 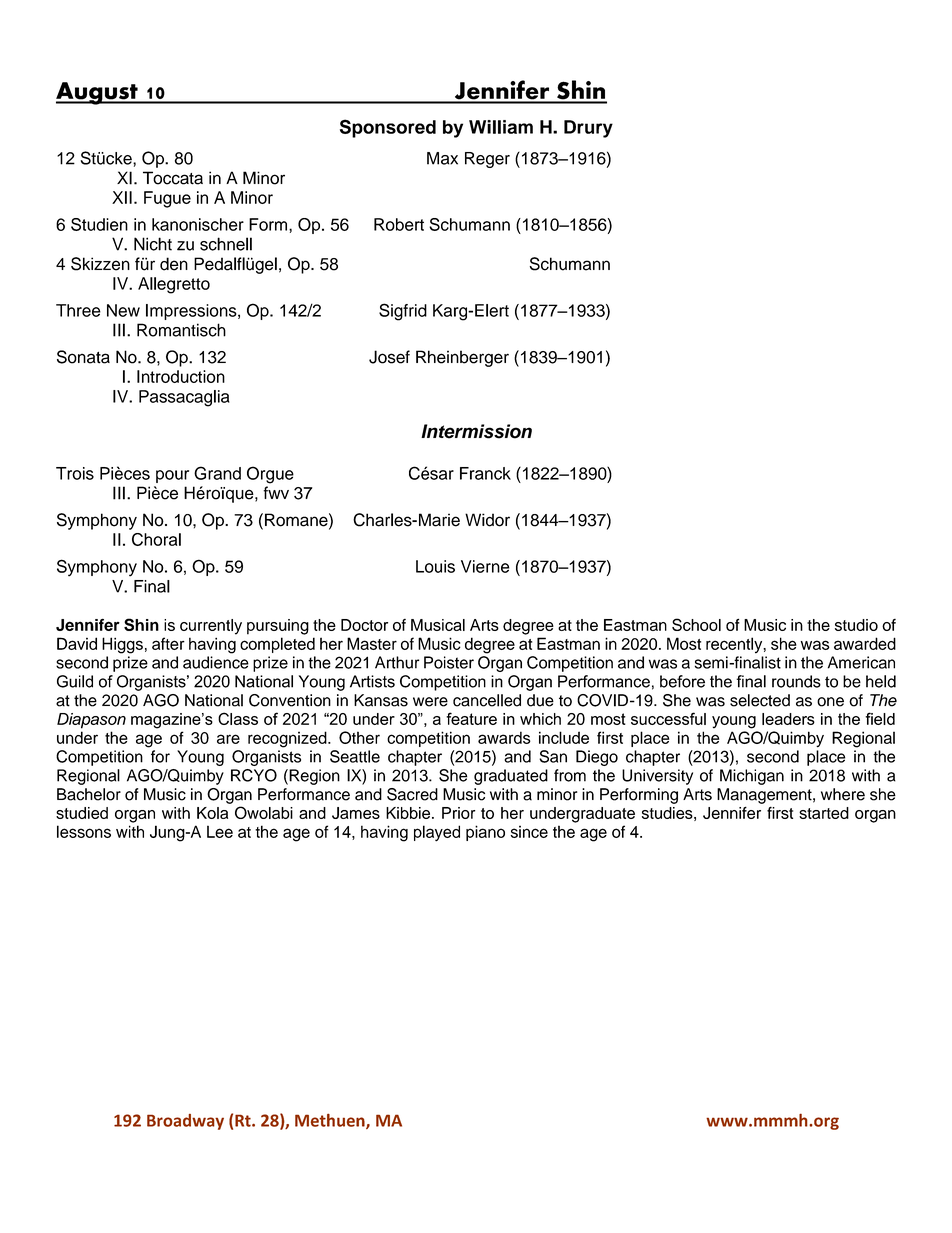 What do you see at coordinates (435, 566) in the image?
I see `Louis` at bounding box center [435, 566].
